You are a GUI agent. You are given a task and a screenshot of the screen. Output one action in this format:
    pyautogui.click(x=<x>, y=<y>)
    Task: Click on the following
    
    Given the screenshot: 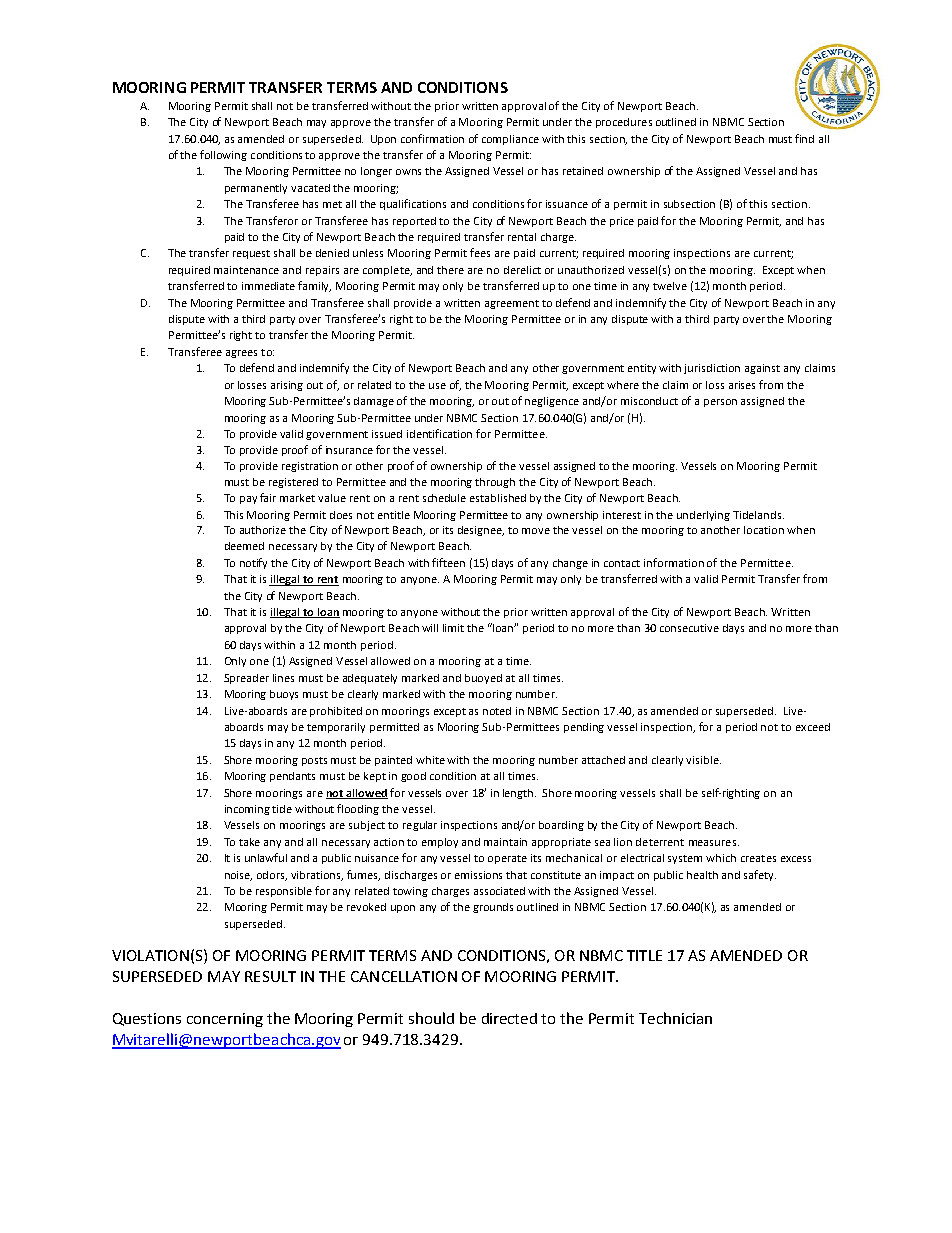 What is the action you would take?
    pyautogui.click(x=223, y=155)
